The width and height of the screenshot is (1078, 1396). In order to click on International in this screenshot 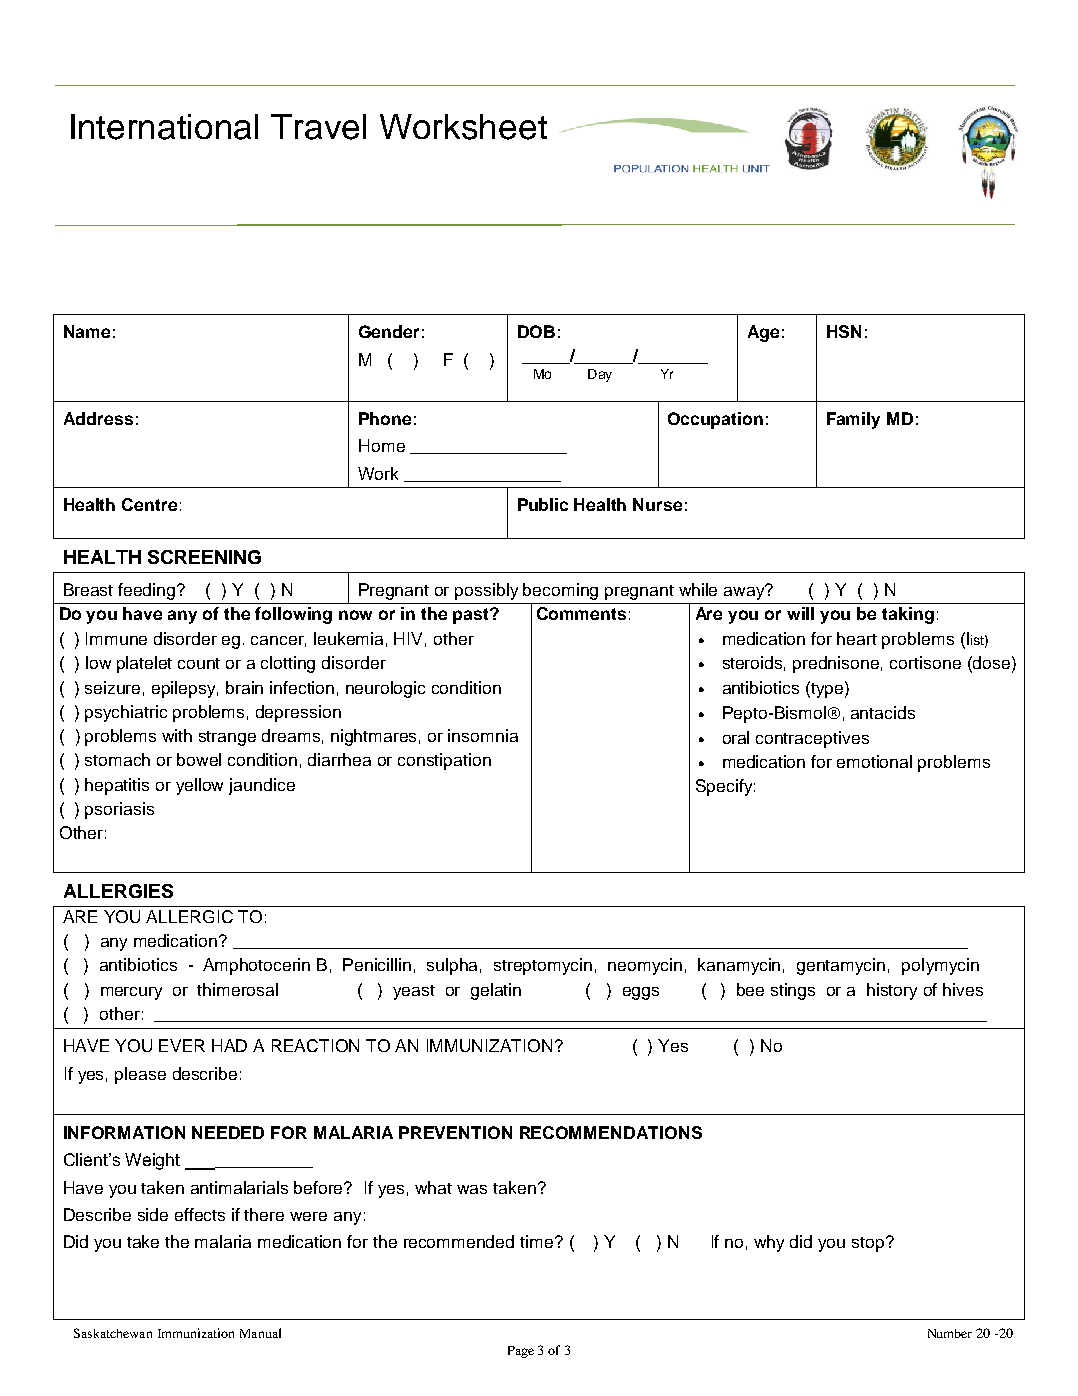, I will do `click(164, 127)`.
